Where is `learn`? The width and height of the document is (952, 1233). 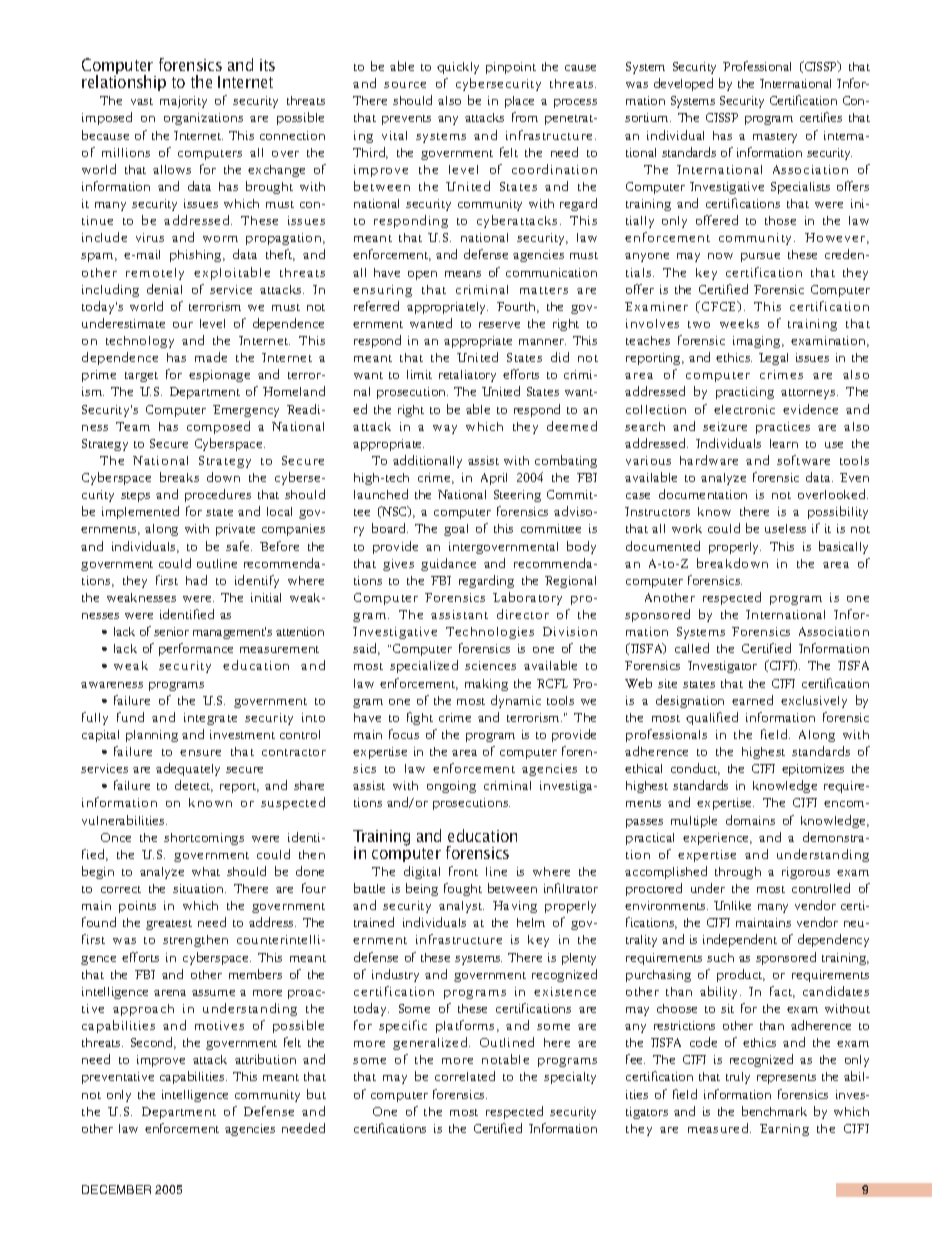 learn is located at coordinates (784, 443).
